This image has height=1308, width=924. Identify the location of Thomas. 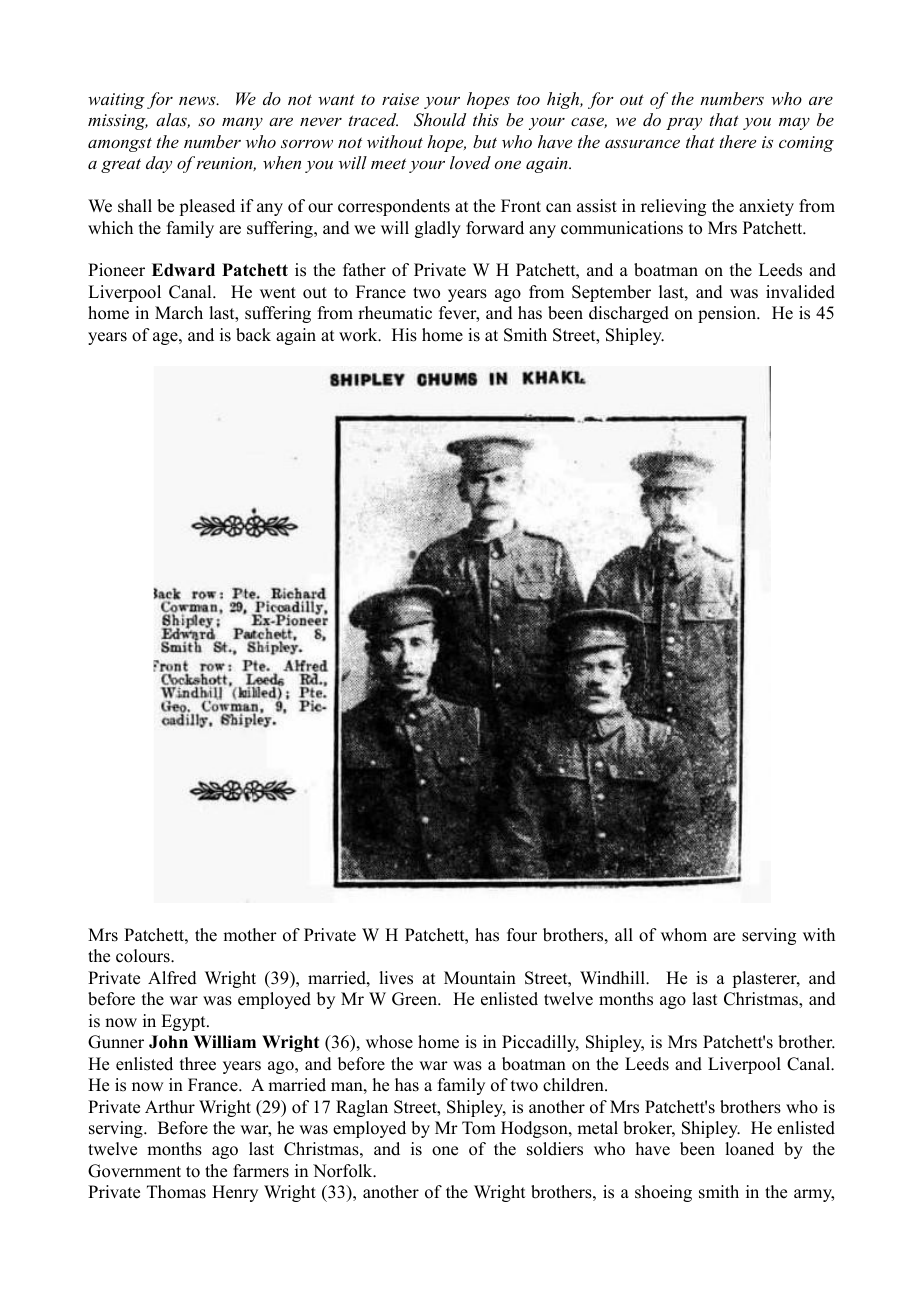
(176, 1192).
